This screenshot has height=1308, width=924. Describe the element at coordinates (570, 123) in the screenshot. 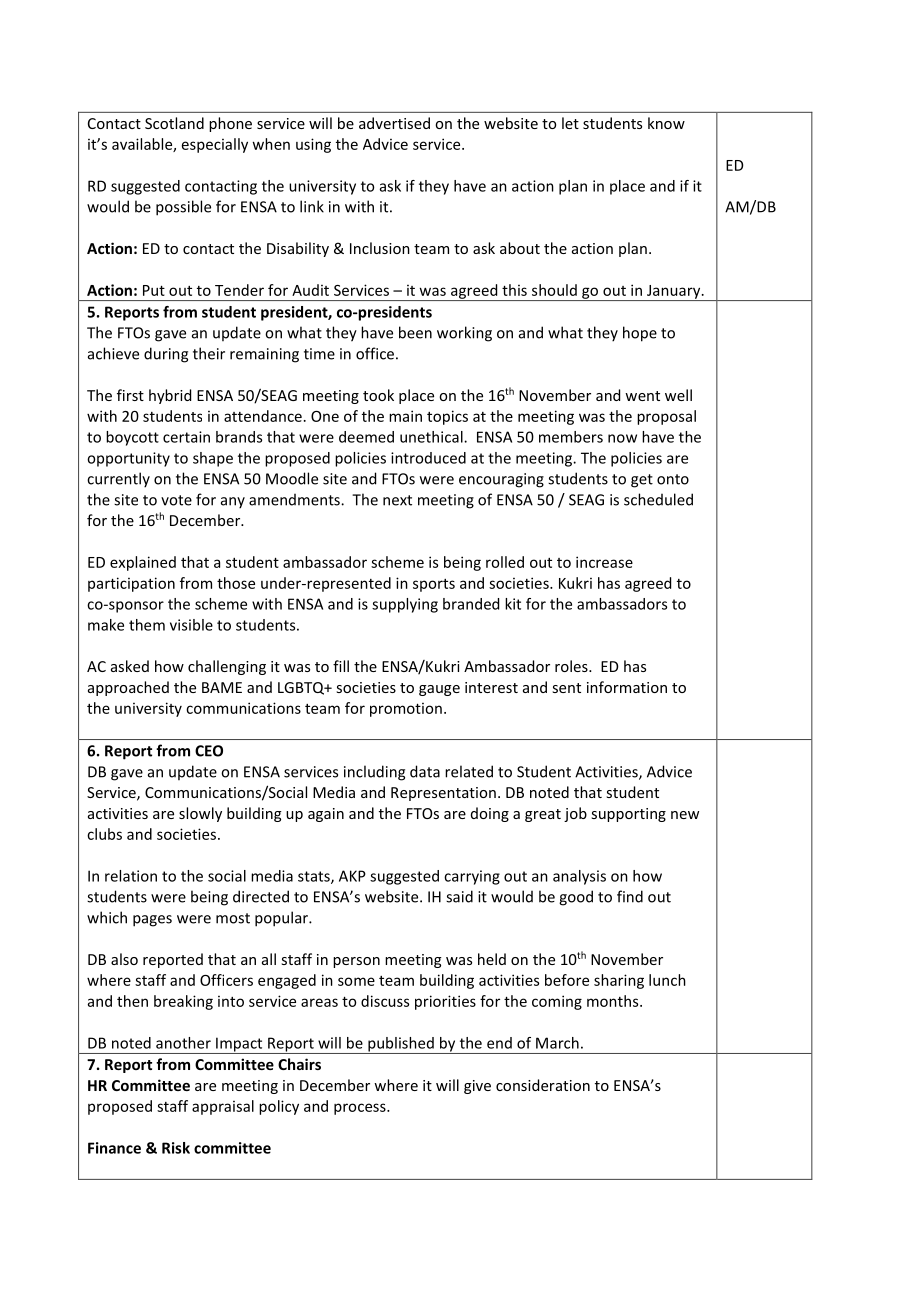

I see `let` at that location.
